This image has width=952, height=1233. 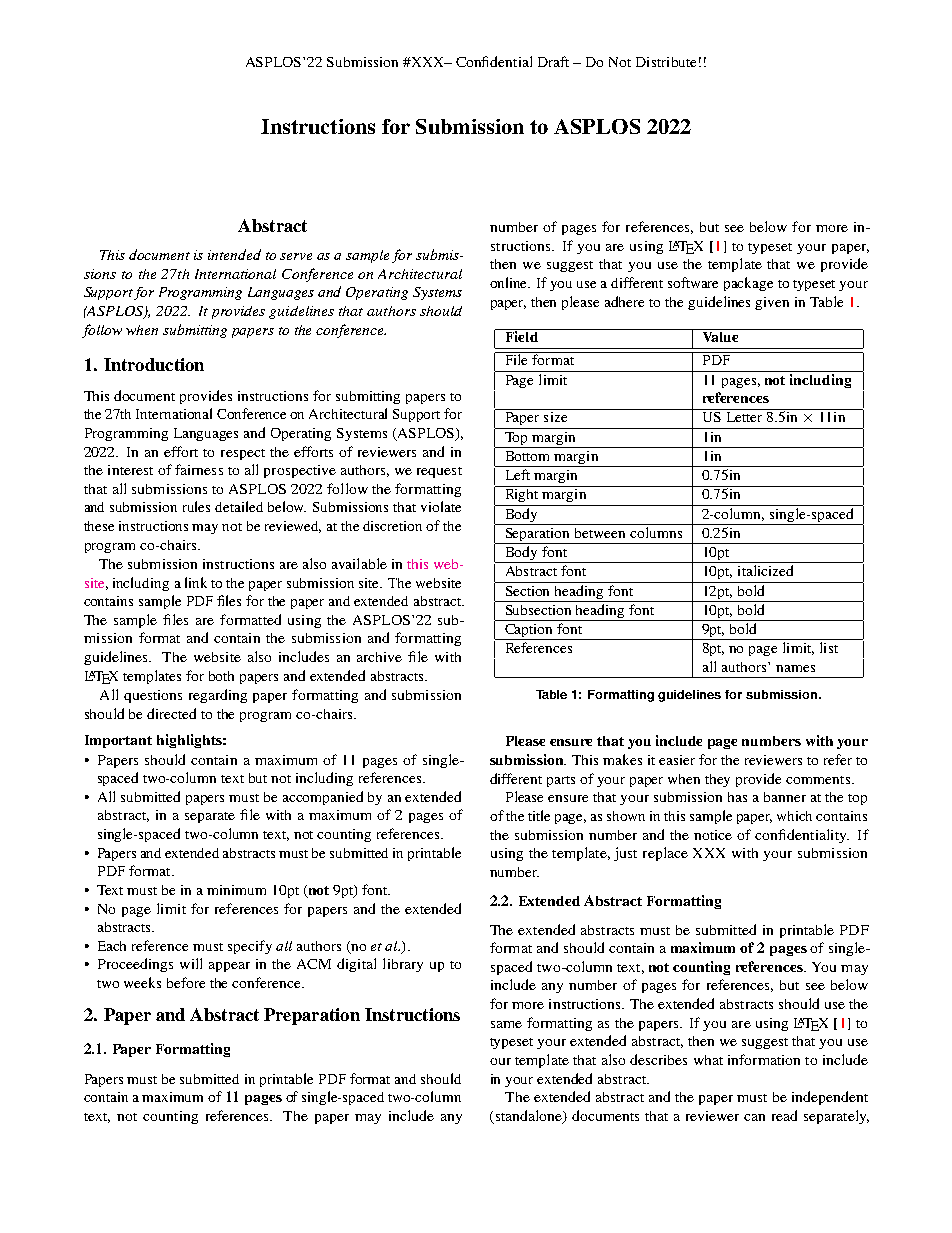 I want to click on Caption, so click(x=529, y=632).
